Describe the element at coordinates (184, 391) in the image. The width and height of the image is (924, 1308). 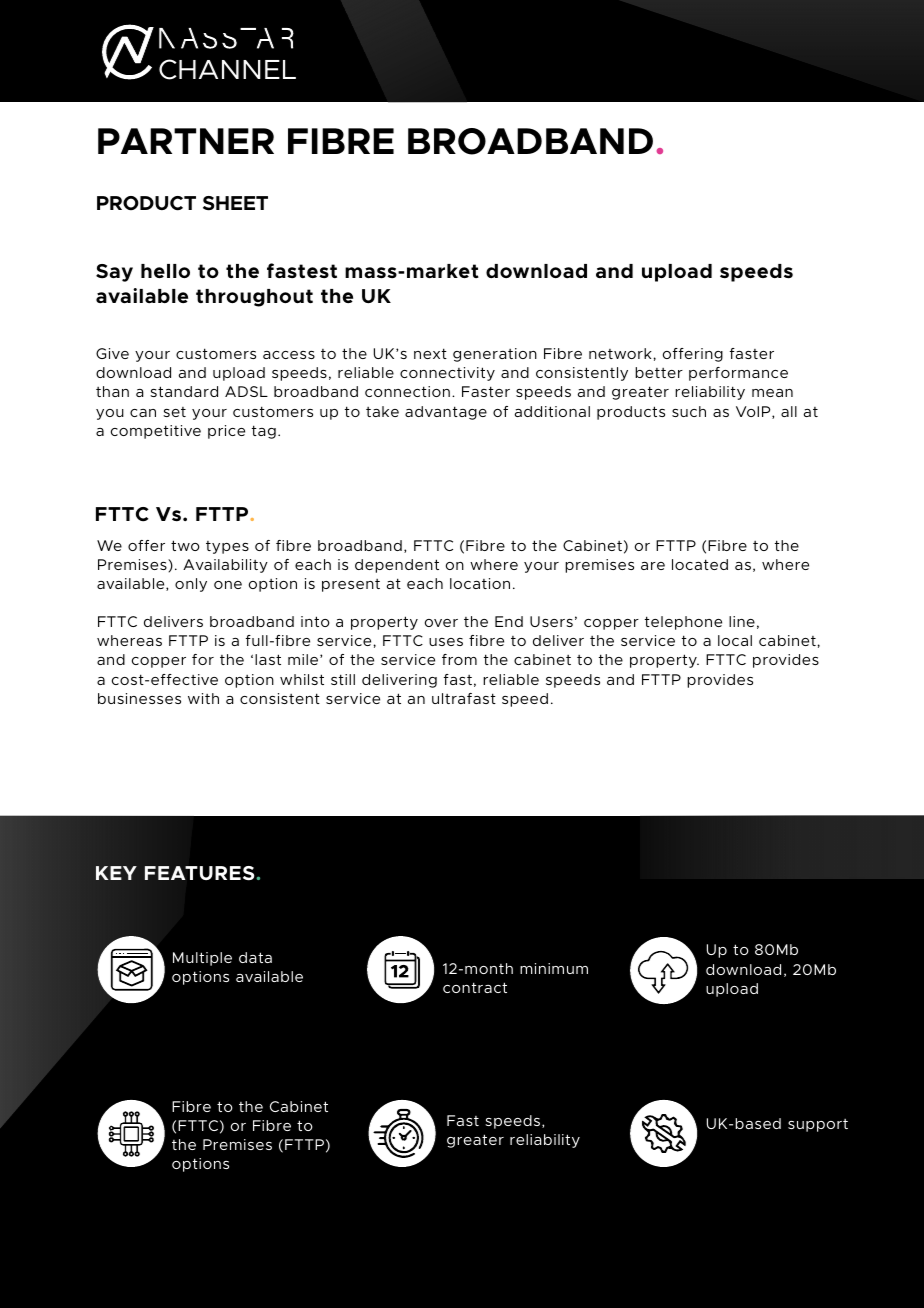
I see `standard` at that location.
